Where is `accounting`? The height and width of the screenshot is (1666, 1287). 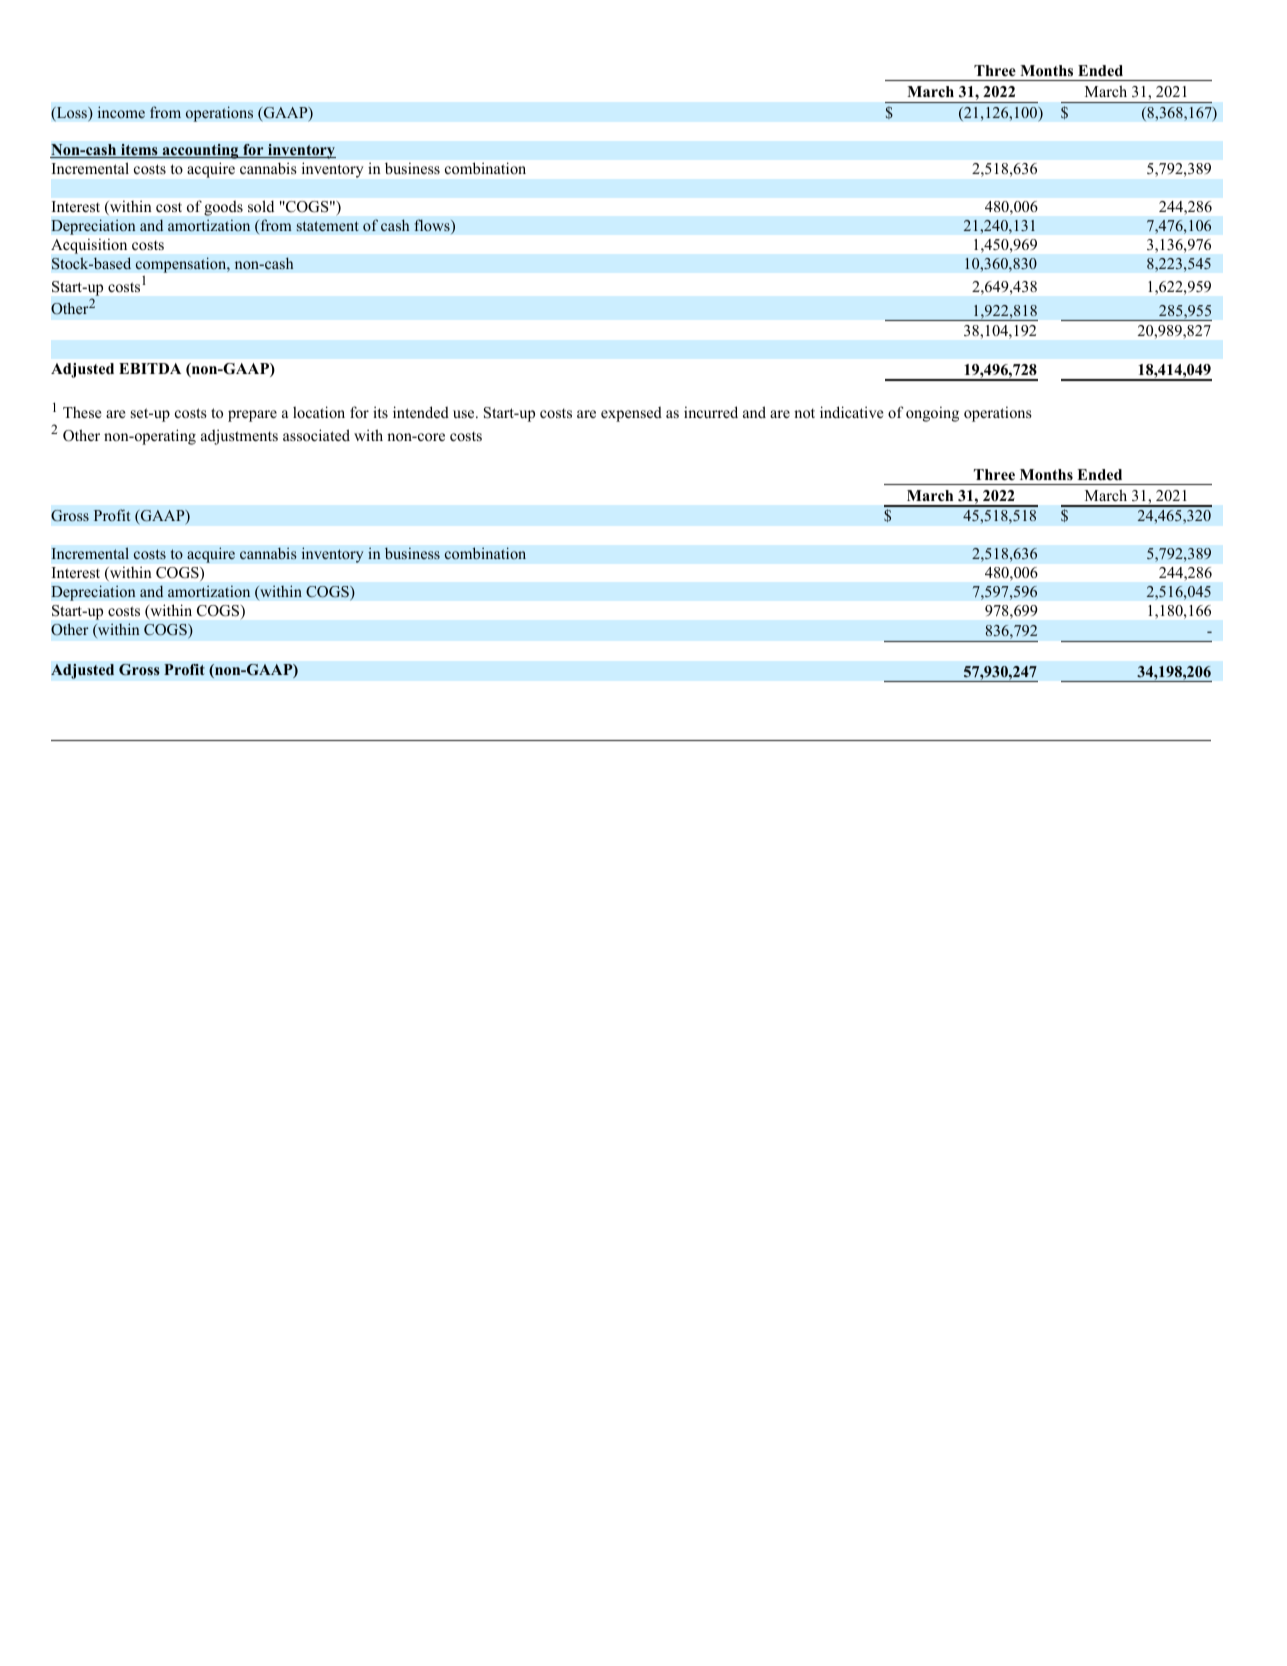 accounting is located at coordinates (200, 151).
